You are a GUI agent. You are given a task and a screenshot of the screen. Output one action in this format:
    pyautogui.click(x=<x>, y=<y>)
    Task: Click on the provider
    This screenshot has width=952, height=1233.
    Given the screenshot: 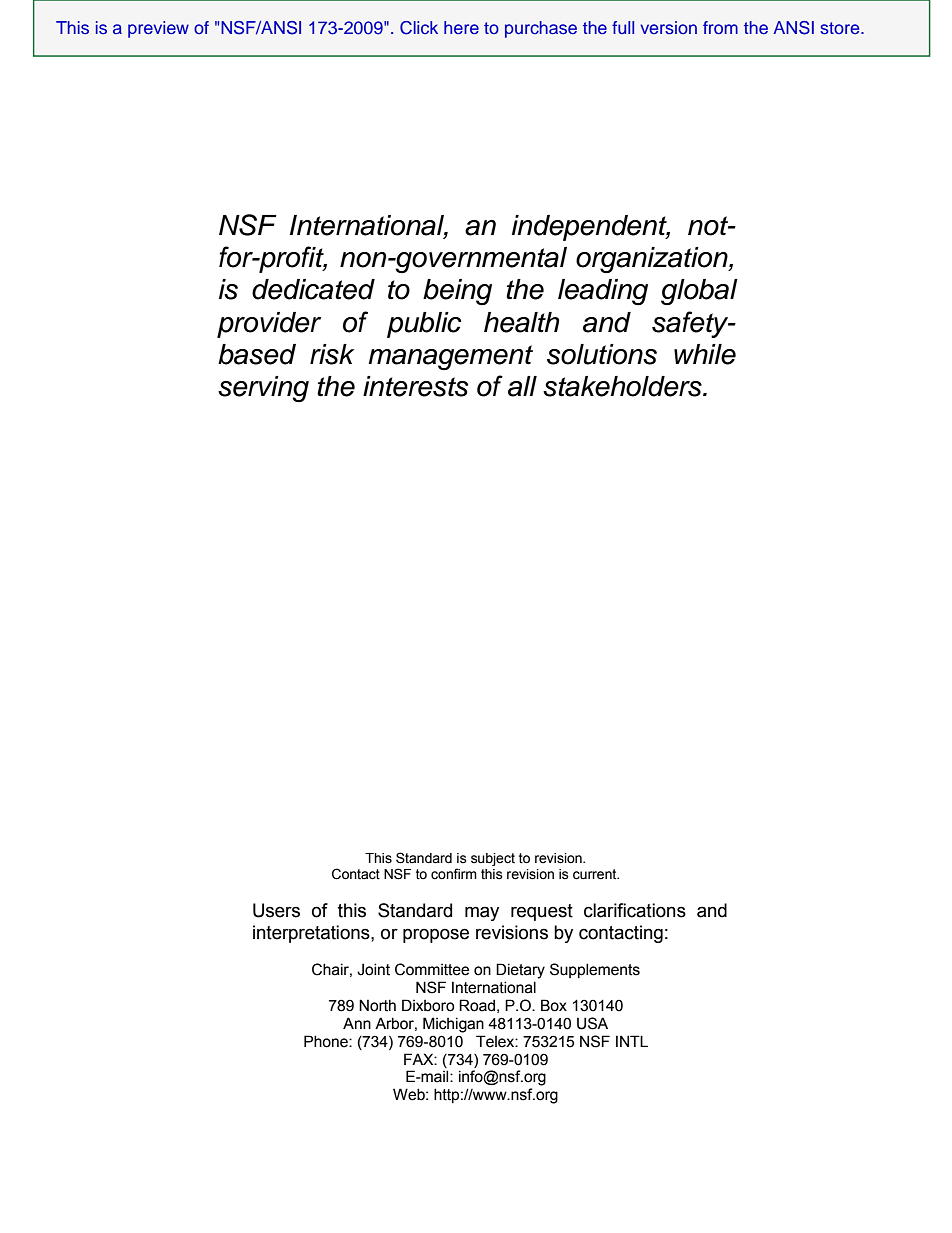 What is the action you would take?
    pyautogui.click(x=269, y=325)
